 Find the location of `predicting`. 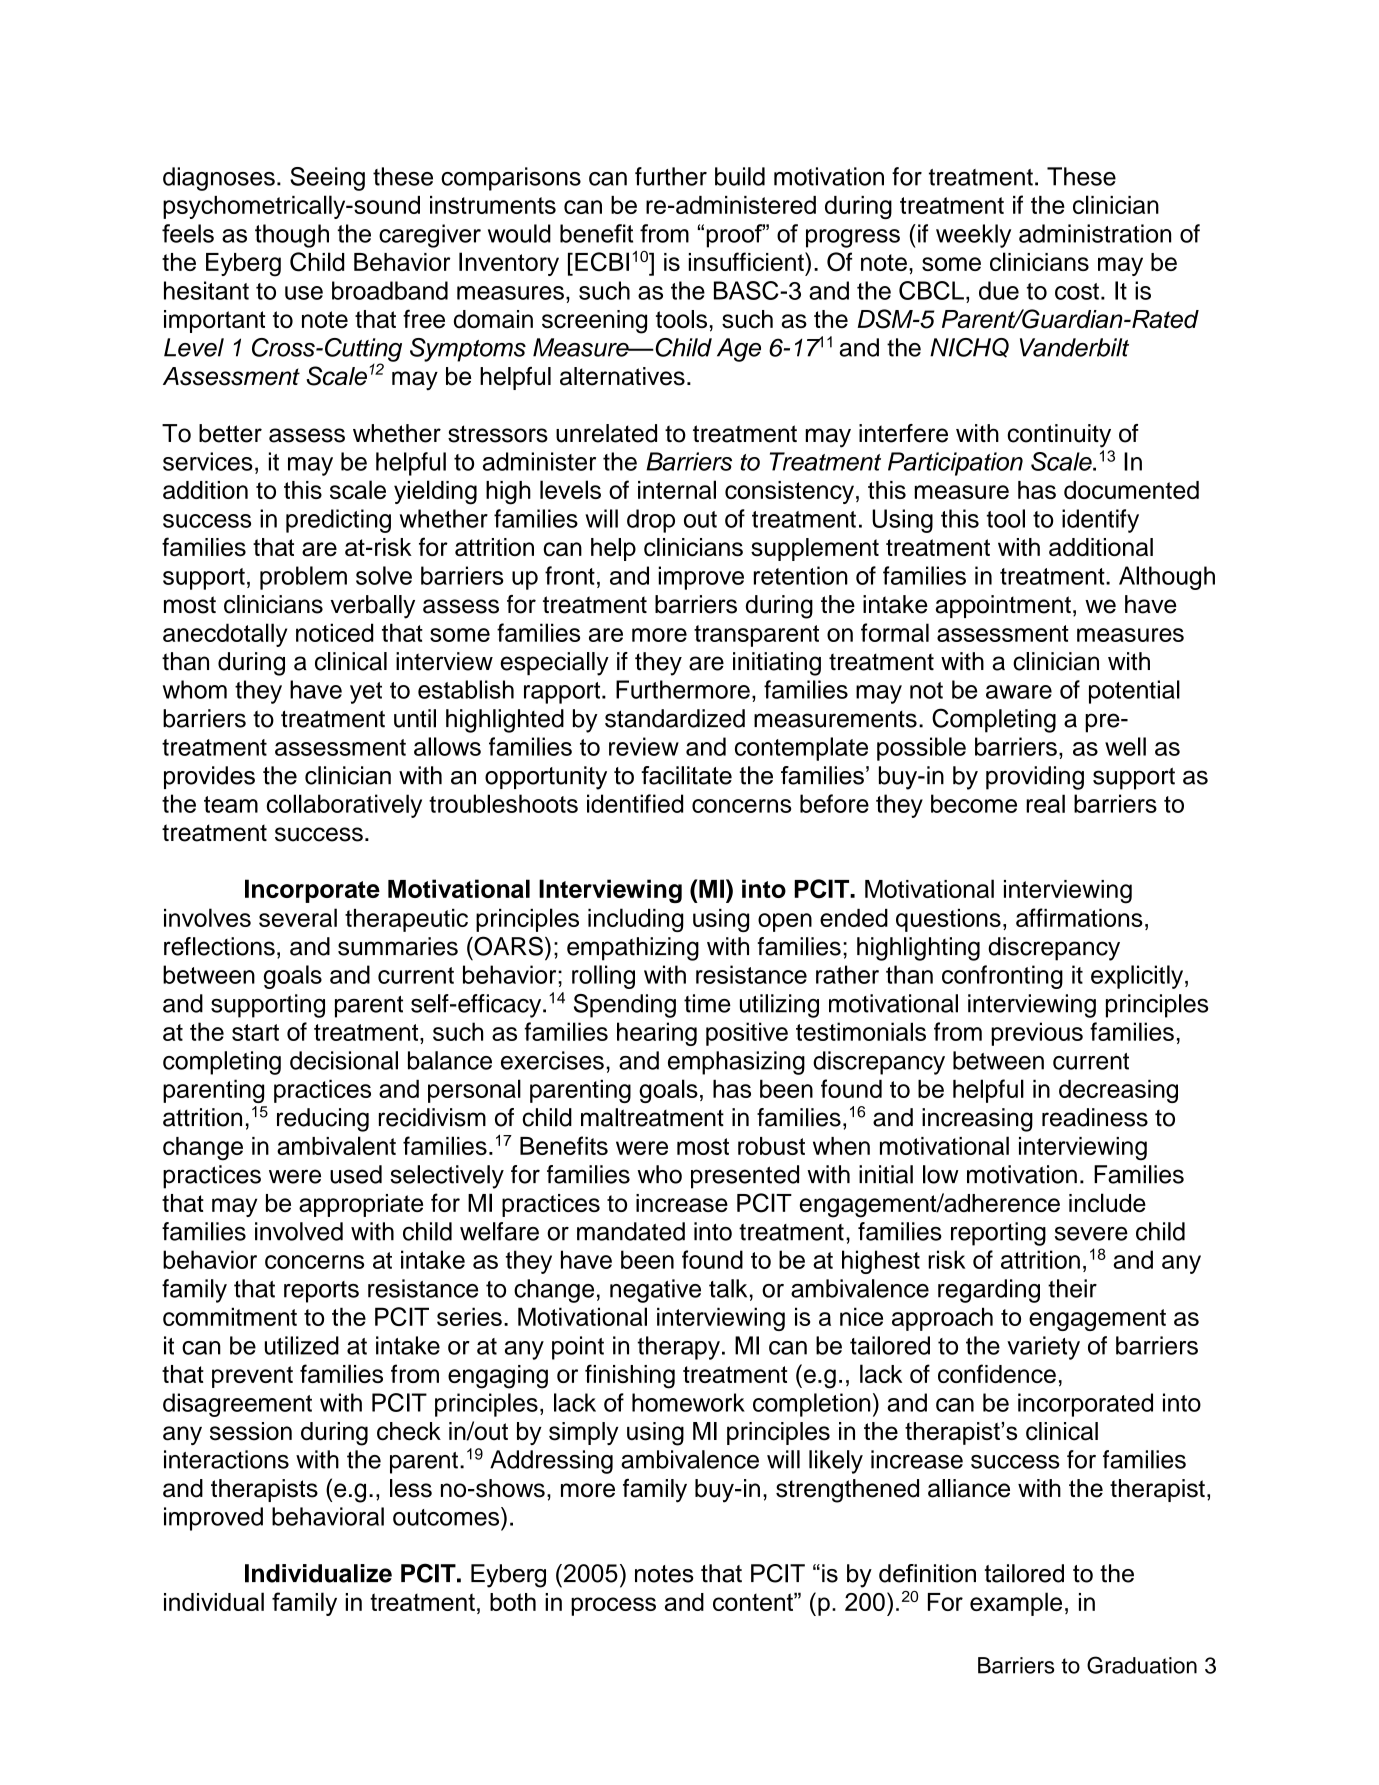

predicting is located at coordinates (338, 521).
